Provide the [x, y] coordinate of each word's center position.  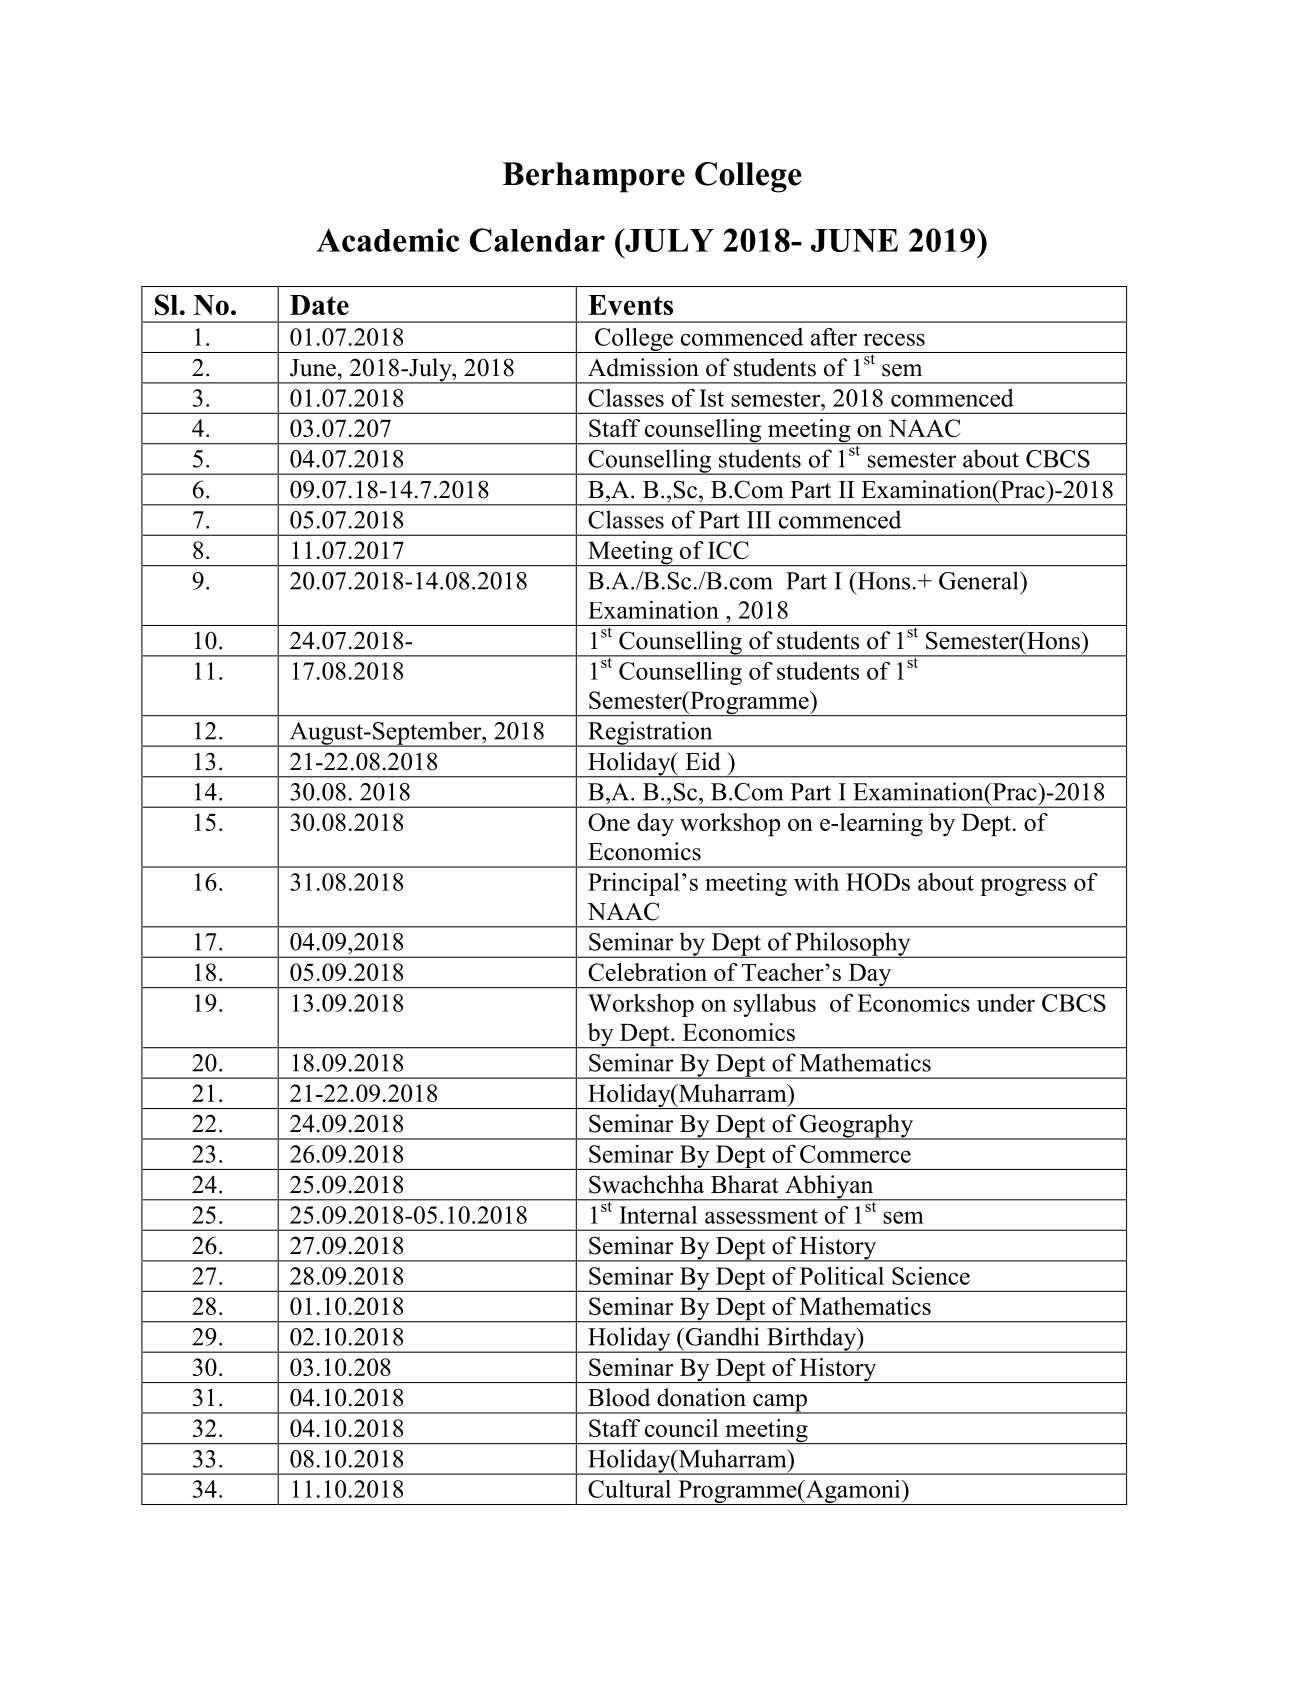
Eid [703, 761]
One [609, 822]
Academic [387, 240]
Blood [619, 1397]
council [681, 1428]
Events [630, 305]
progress [1023, 887]
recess [894, 339]
